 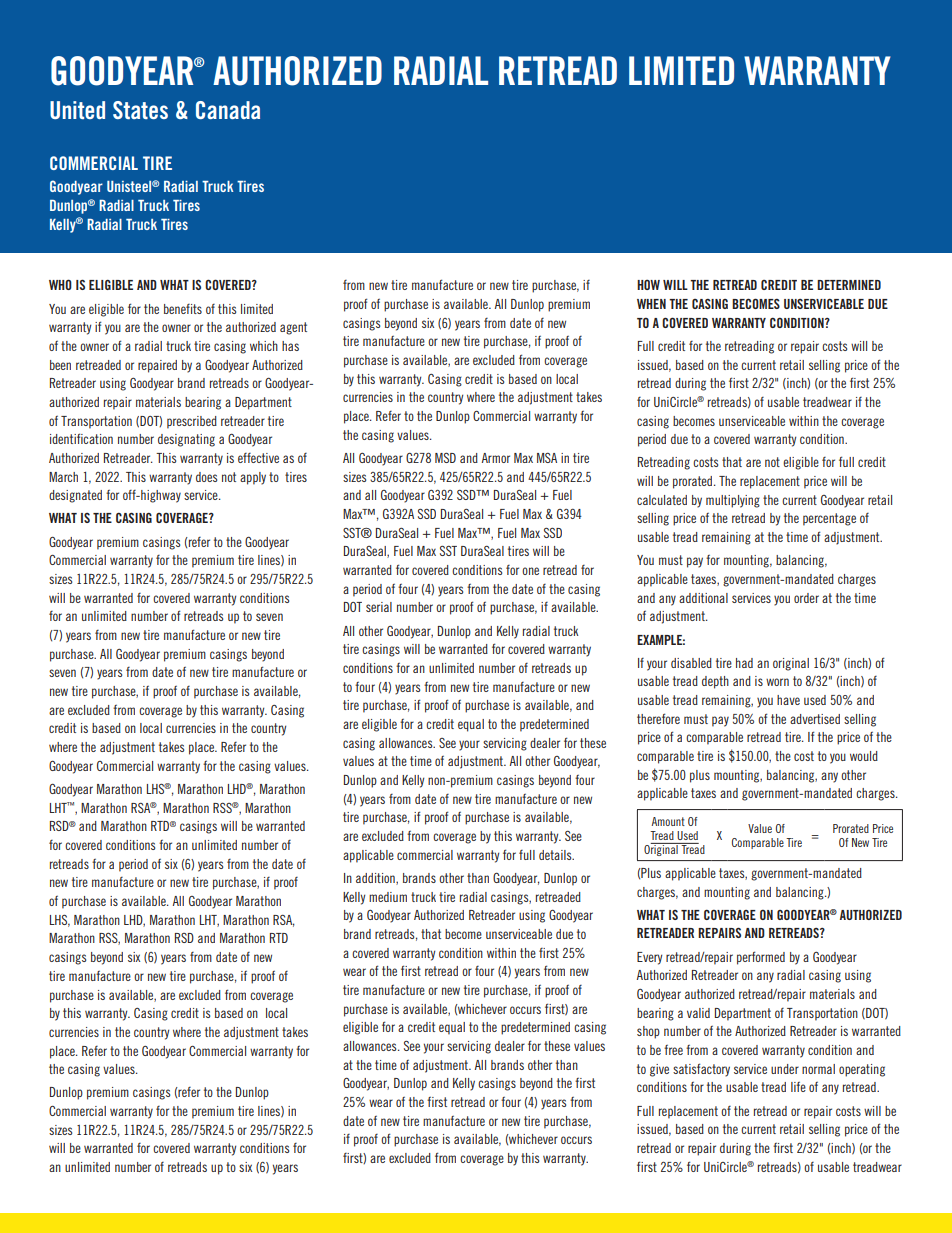 I want to click on designated, so click(x=75, y=496).
